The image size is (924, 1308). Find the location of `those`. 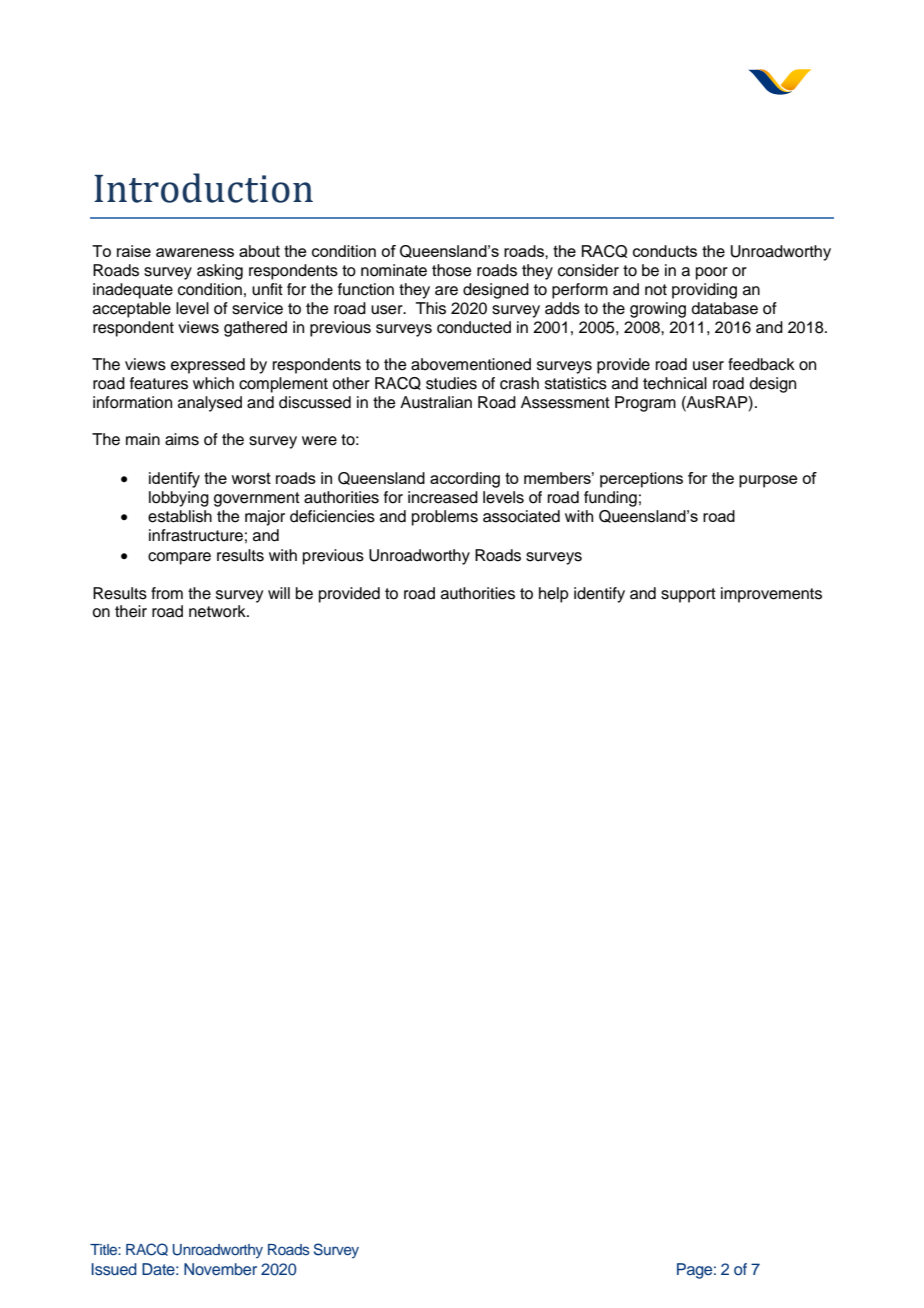

those is located at coordinates (452, 270).
